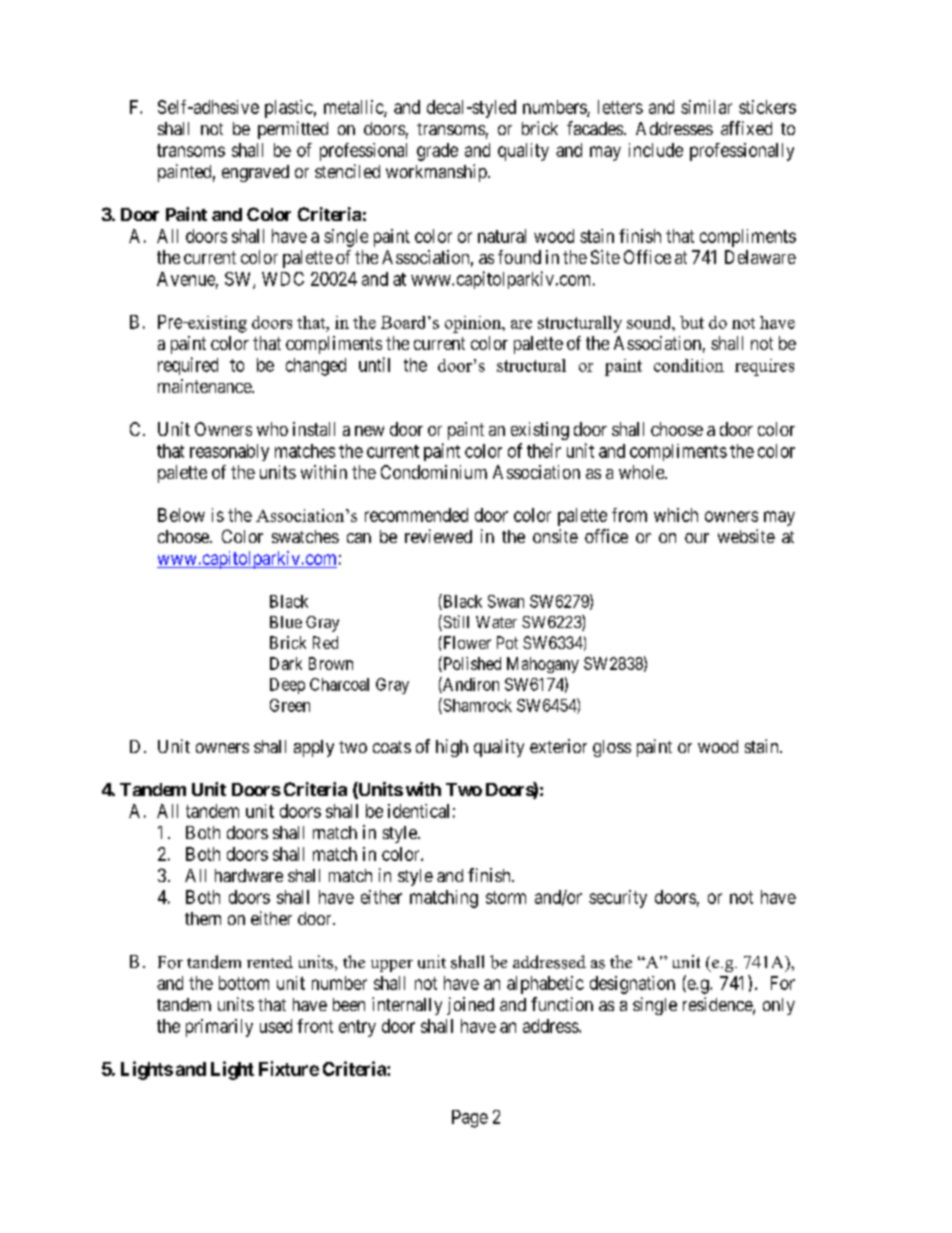 The image size is (952, 1233). I want to click on Condominium, so click(434, 472).
